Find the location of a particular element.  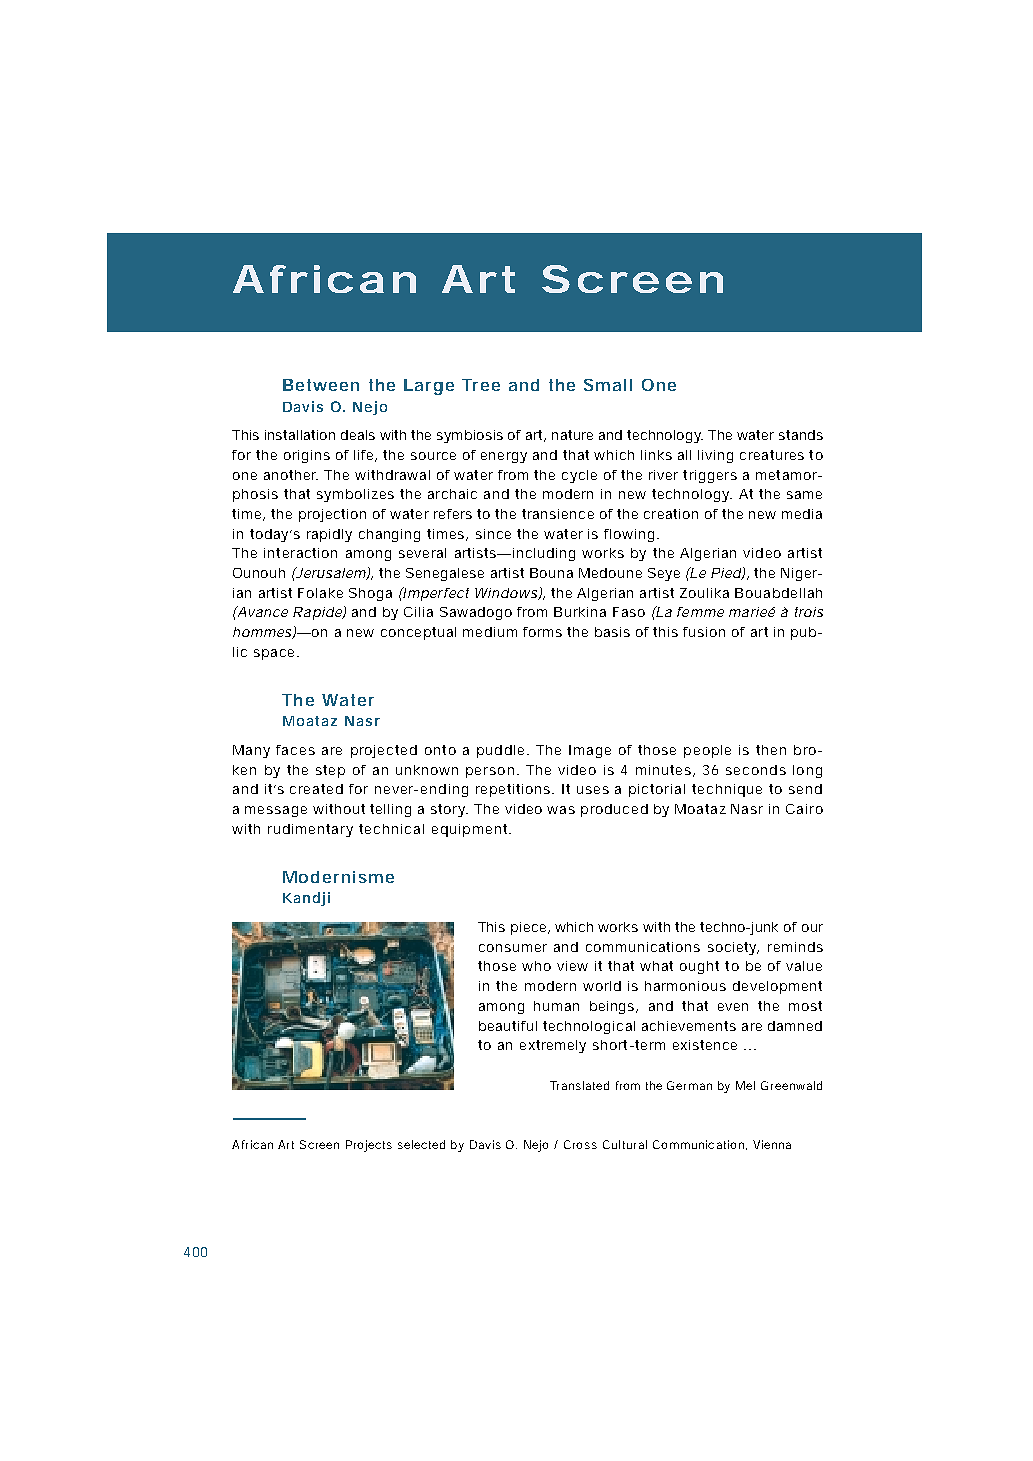

Between is located at coordinates (321, 385).
